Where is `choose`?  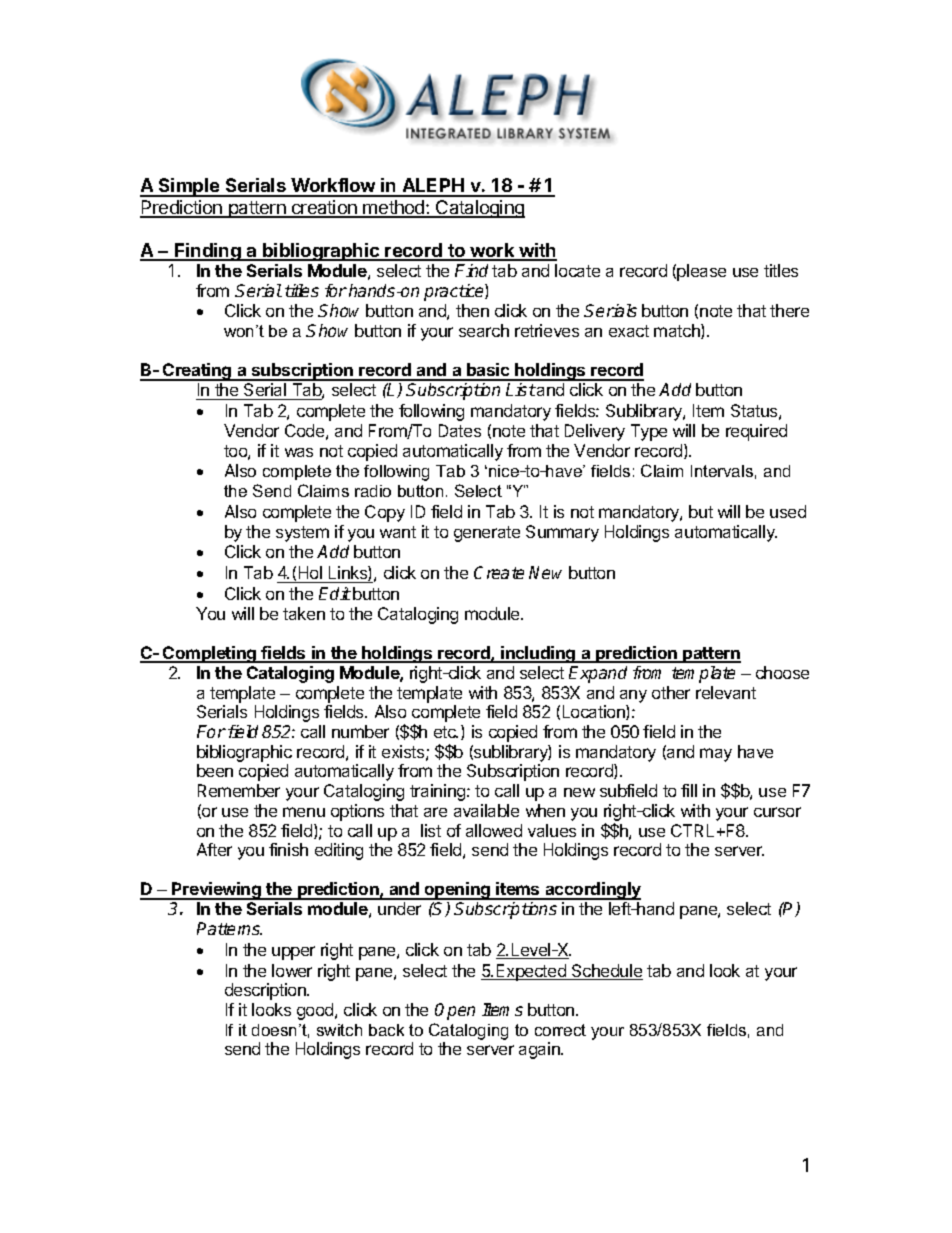
choose is located at coordinates (782, 672).
